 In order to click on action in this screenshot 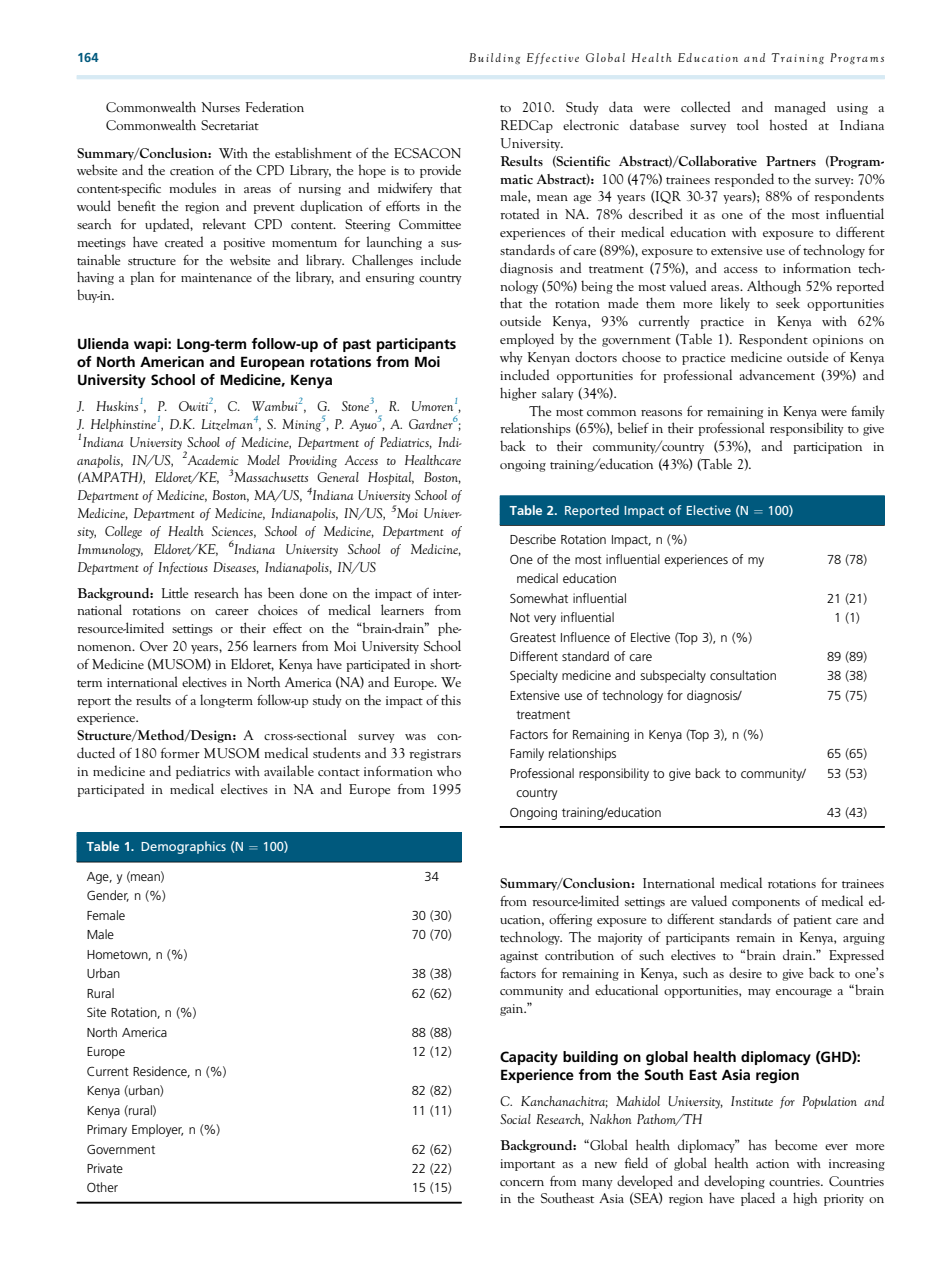, I will do `click(772, 1163)`.
